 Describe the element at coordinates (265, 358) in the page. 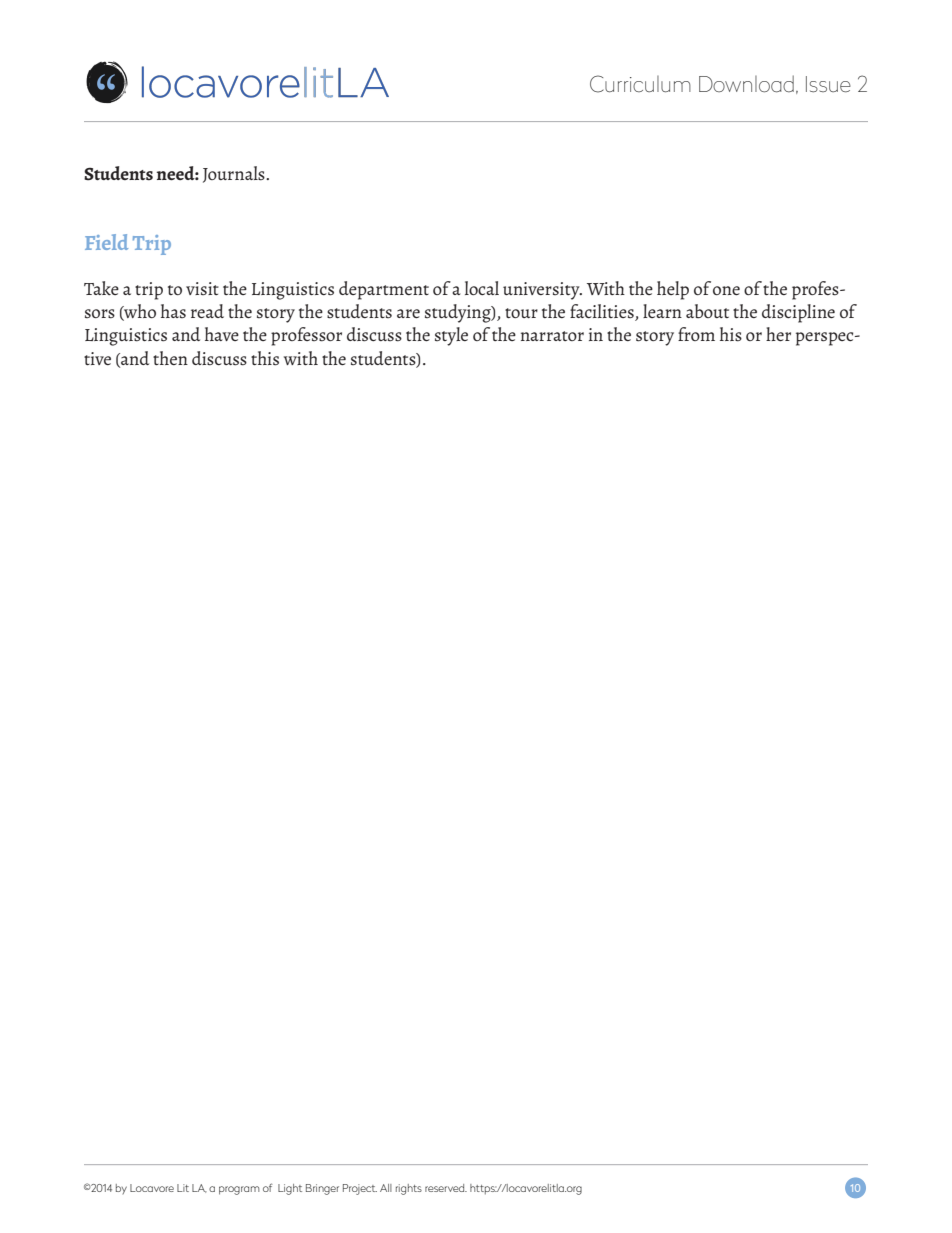

I see `this` at that location.
